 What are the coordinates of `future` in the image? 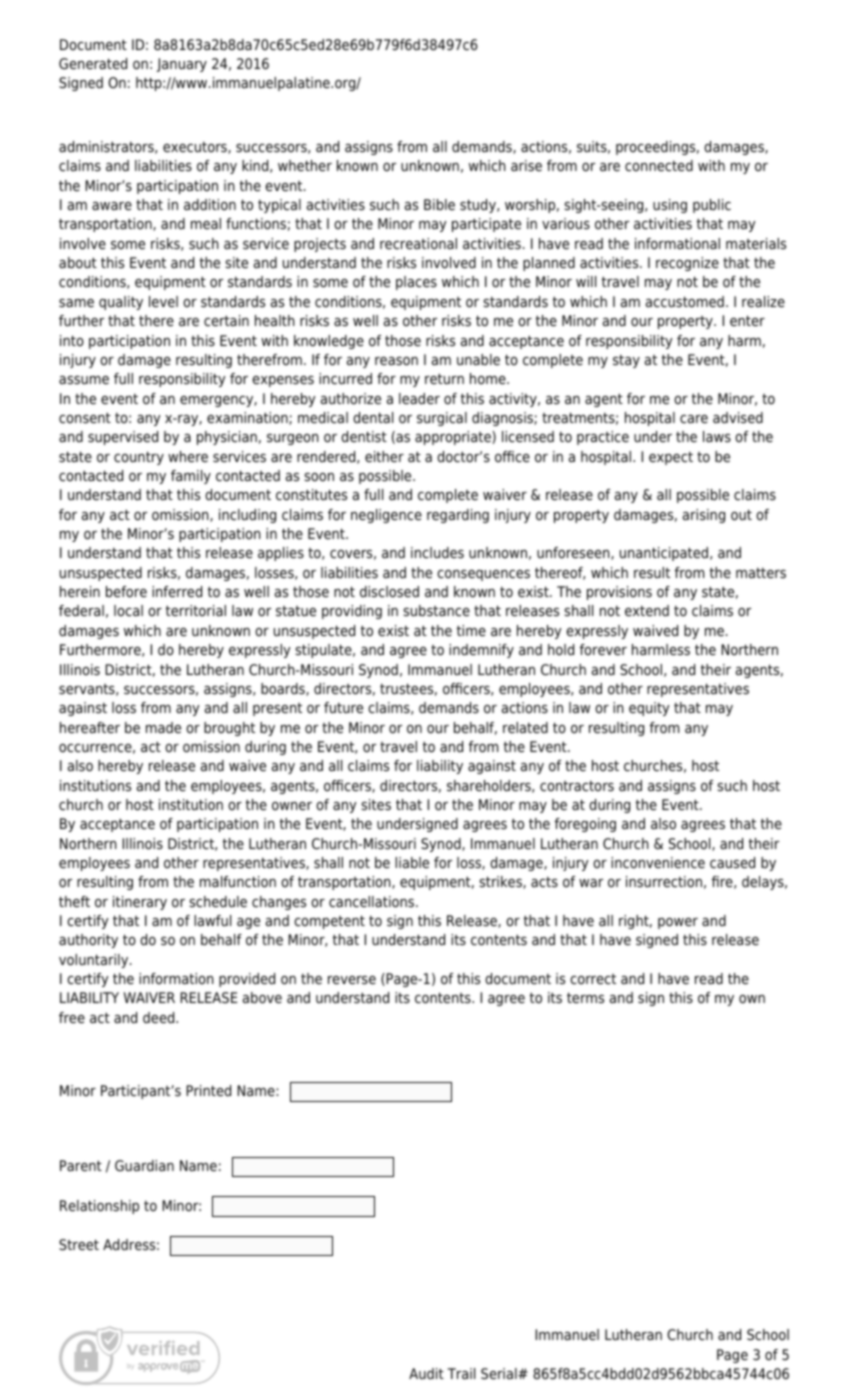 It's located at (343, 707).
